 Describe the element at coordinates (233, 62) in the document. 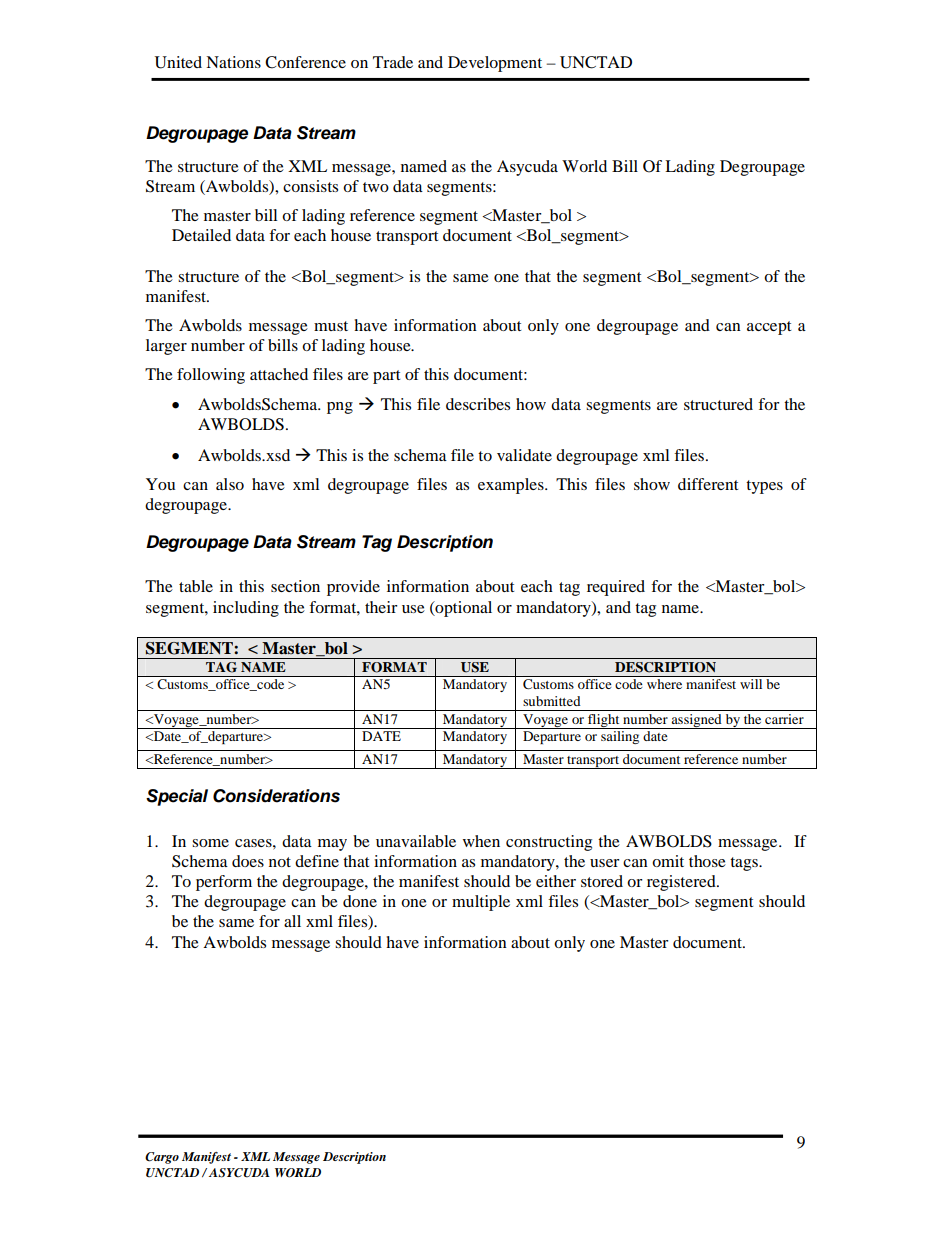

I see `Nations` at that location.
